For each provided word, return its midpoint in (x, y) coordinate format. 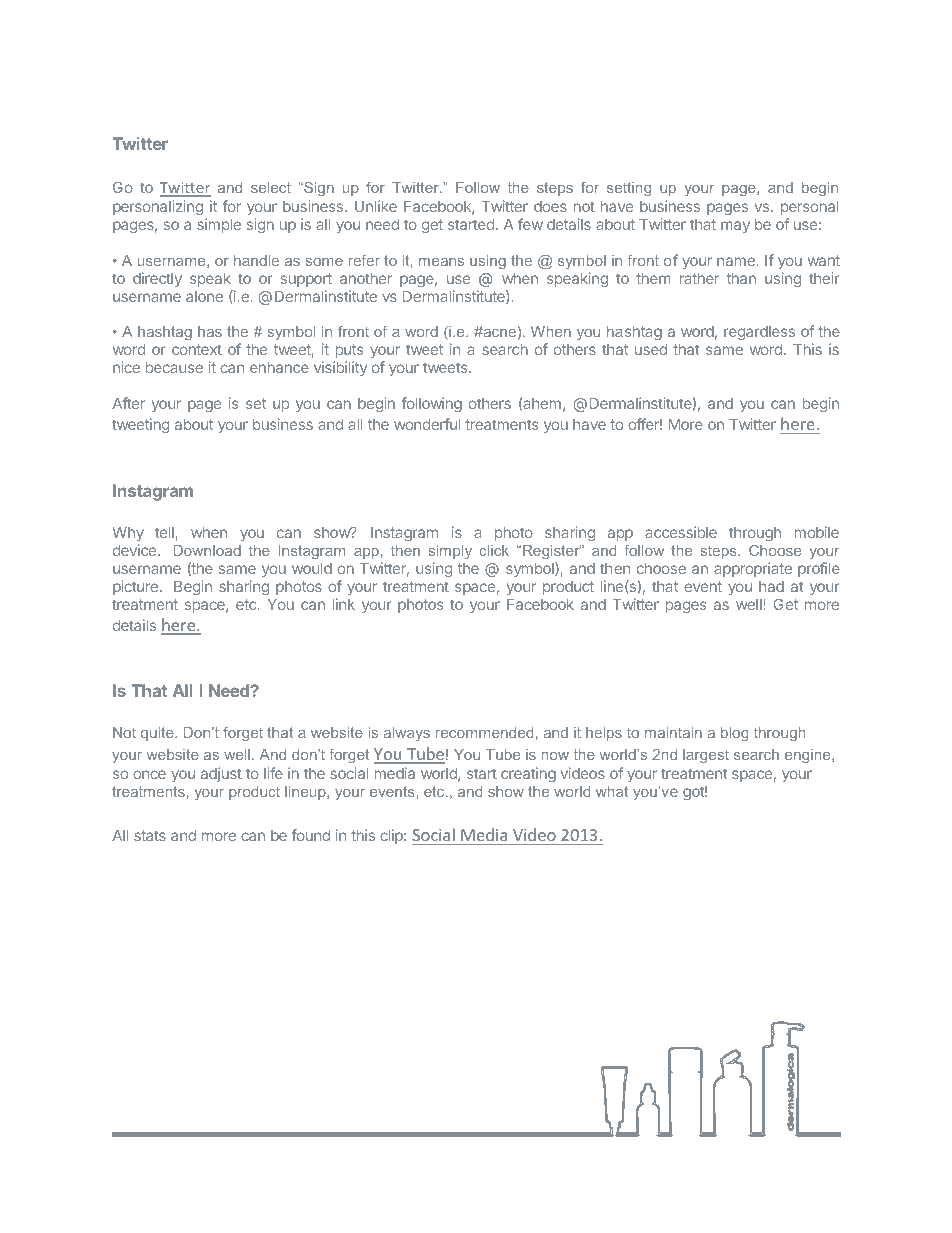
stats (150, 835)
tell (164, 532)
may (735, 227)
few (530, 224)
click (494, 550)
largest (706, 756)
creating (528, 774)
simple (219, 225)
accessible (681, 532)
